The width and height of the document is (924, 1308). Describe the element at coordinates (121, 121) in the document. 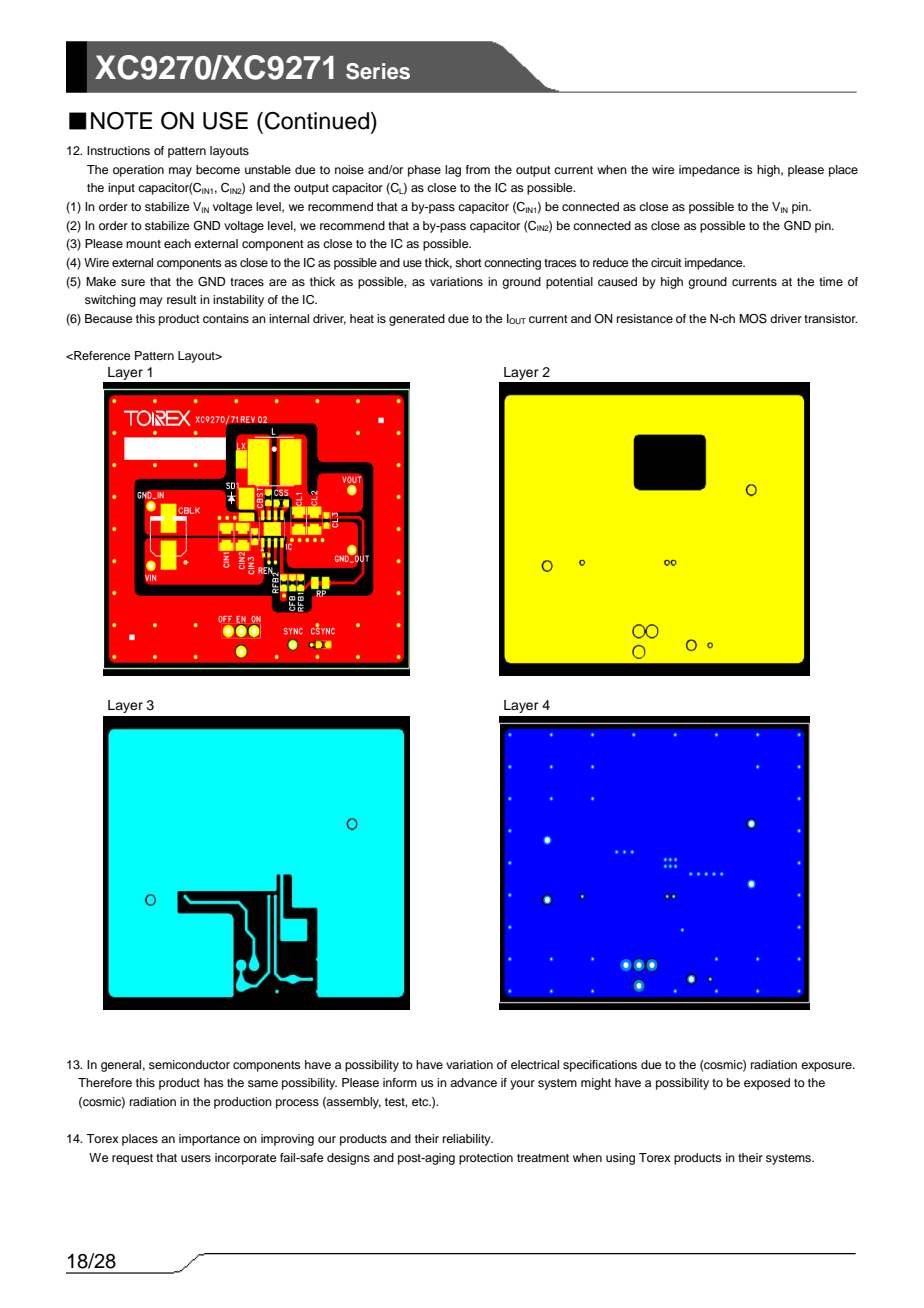

I see `NOTE` at that location.
